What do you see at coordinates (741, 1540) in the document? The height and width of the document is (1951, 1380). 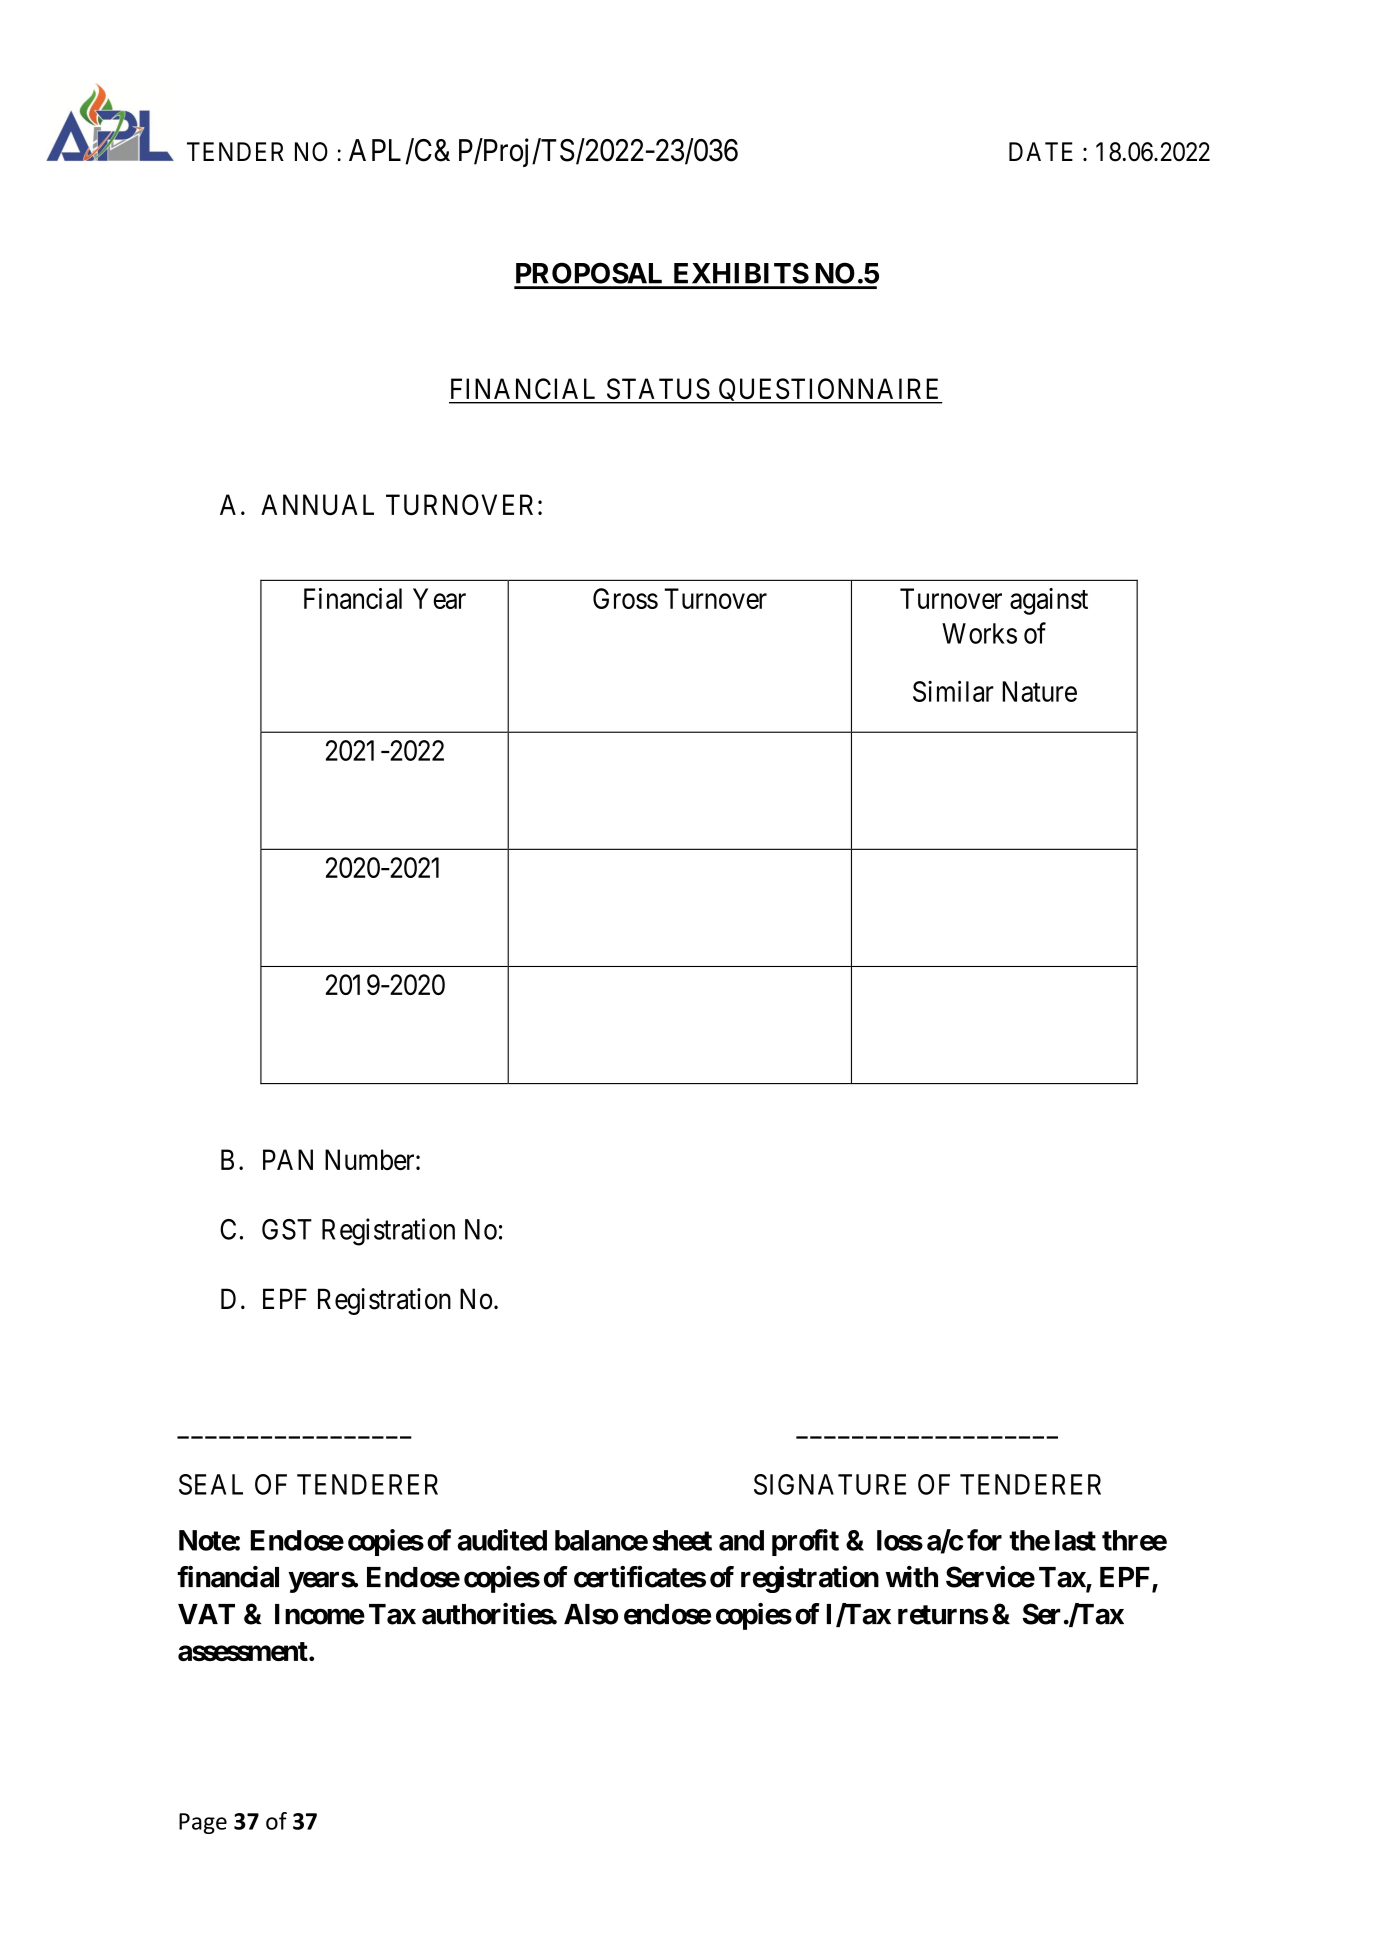 I see `and` at bounding box center [741, 1540].
